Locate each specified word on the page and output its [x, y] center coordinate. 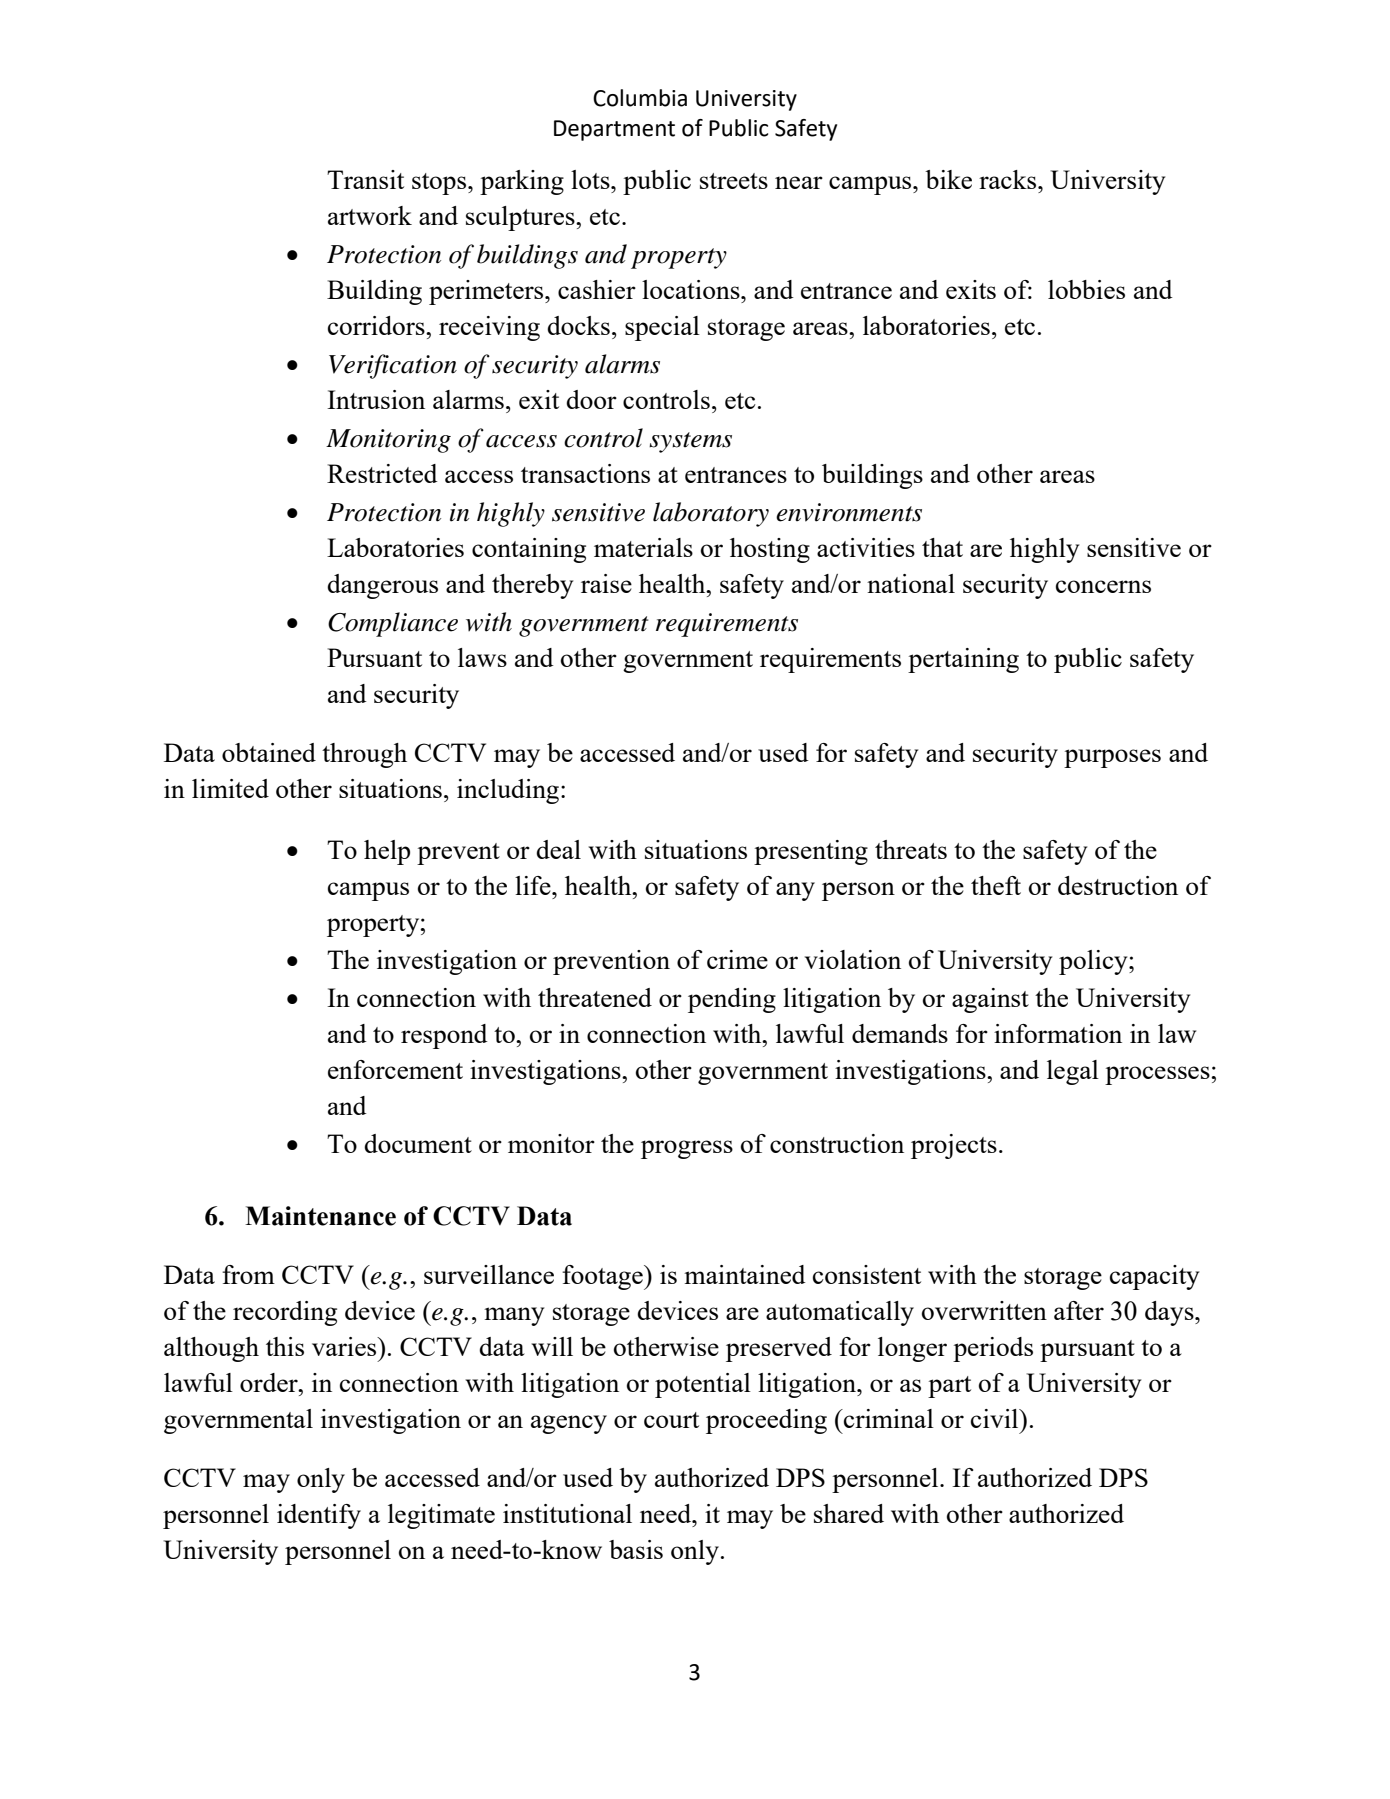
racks [1009, 179]
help [387, 852]
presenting [811, 852]
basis [636, 1549]
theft [996, 885]
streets [734, 181]
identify [319, 1516]
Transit [365, 179]
